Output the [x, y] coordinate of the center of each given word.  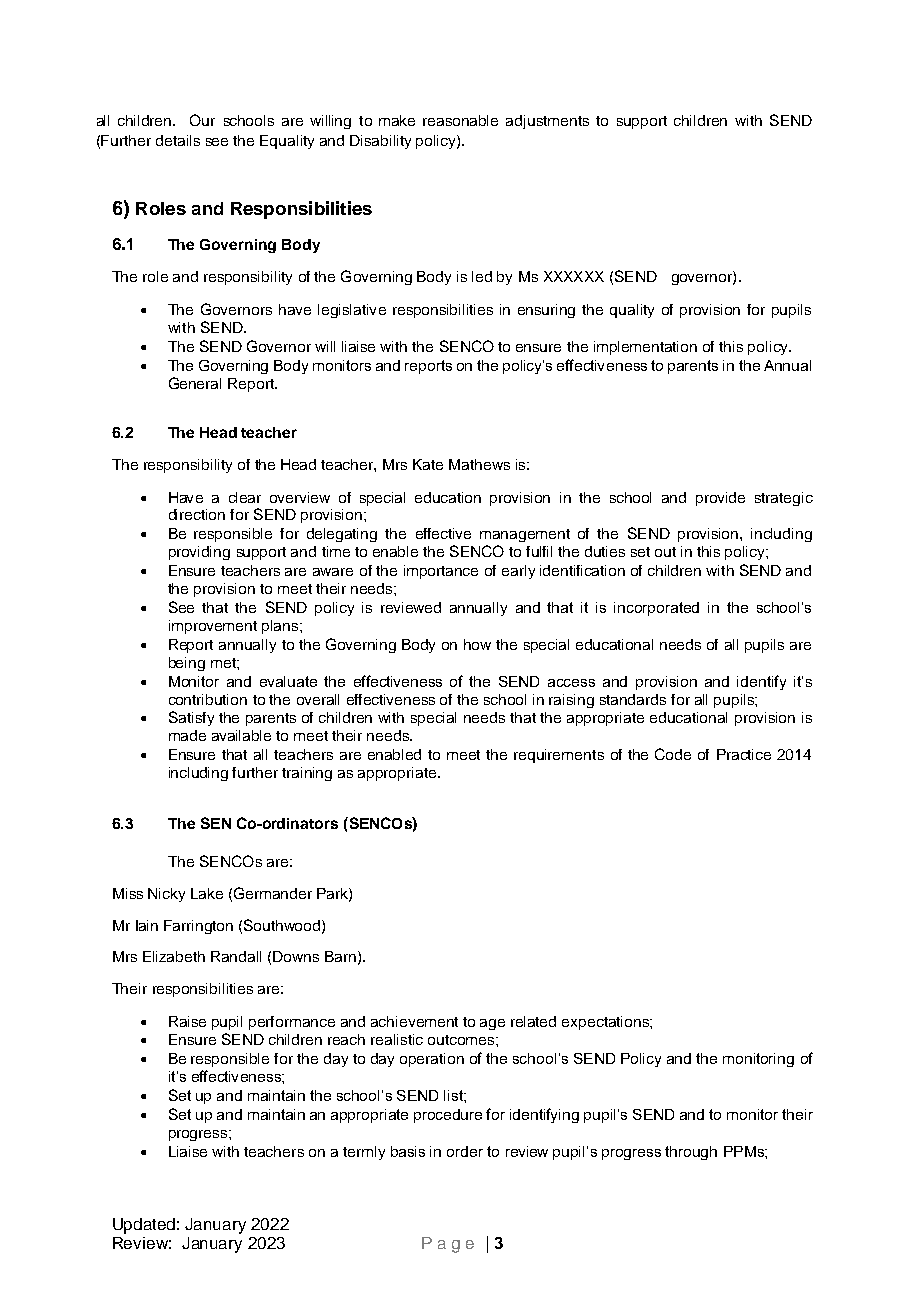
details [178, 140]
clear [245, 497]
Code [673, 754]
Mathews [479, 464]
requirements [559, 756]
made [187, 735]
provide [720, 499]
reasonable [460, 120]
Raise [187, 1021]
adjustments [547, 122]
